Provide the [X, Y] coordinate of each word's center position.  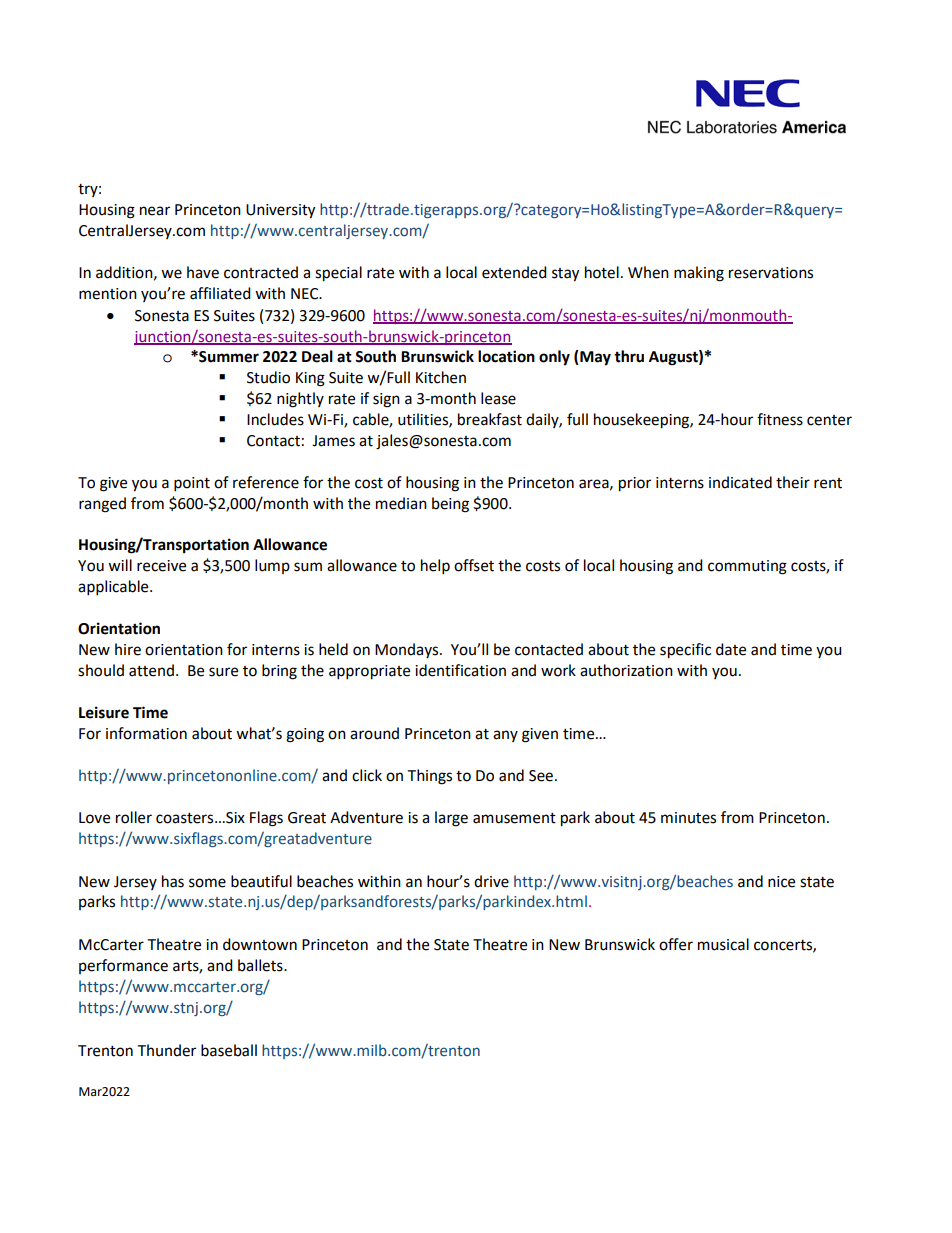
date [731, 649]
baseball [229, 1050]
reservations [771, 273]
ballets [261, 965]
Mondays [408, 650]
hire [128, 649]
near [155, 211]
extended [514, 272]
